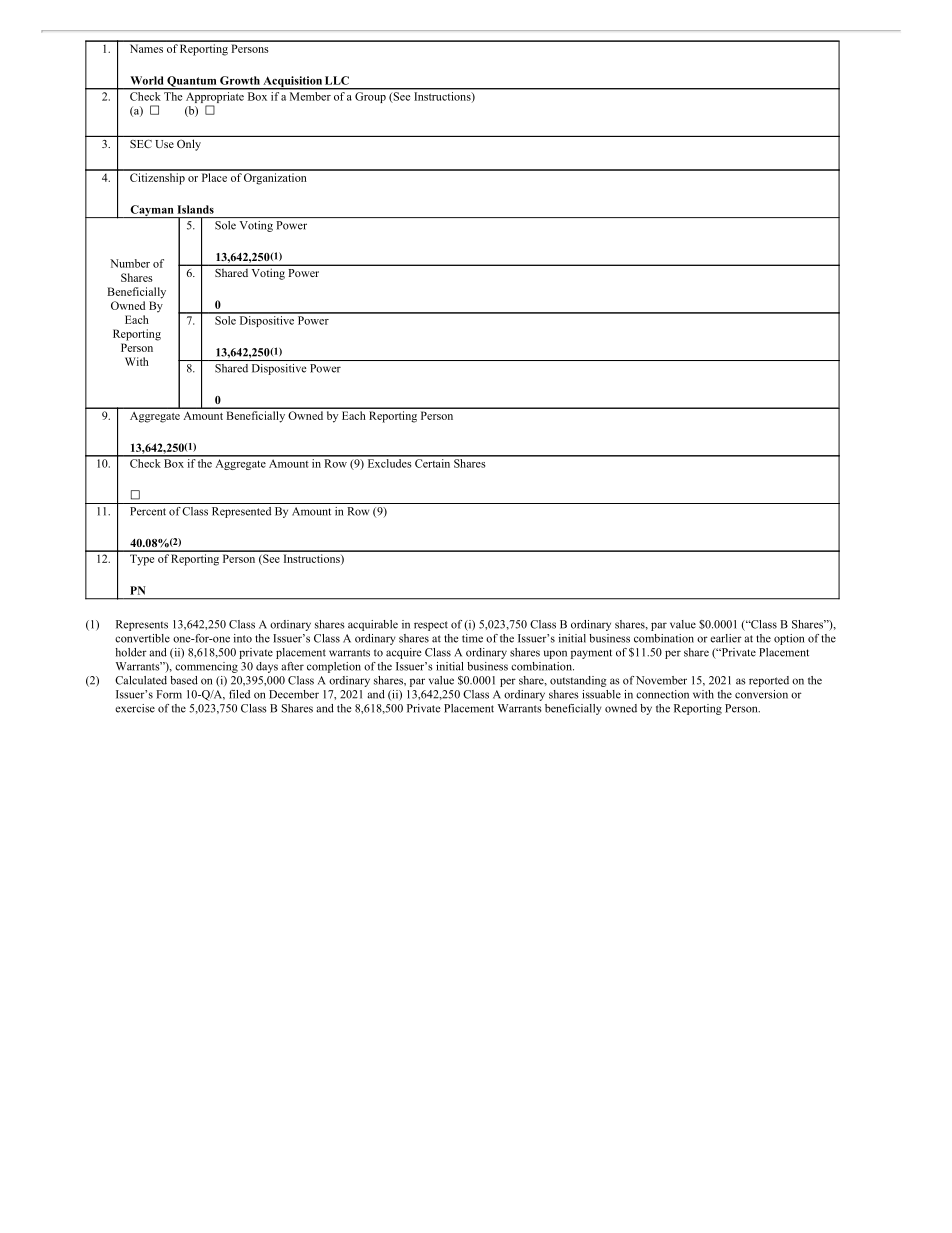 Image resolution: width=952 pixels, height=1233 pixels. Describe the element at coordinates (389, 462) in the screenshot. I see `Excludes` at that location.
